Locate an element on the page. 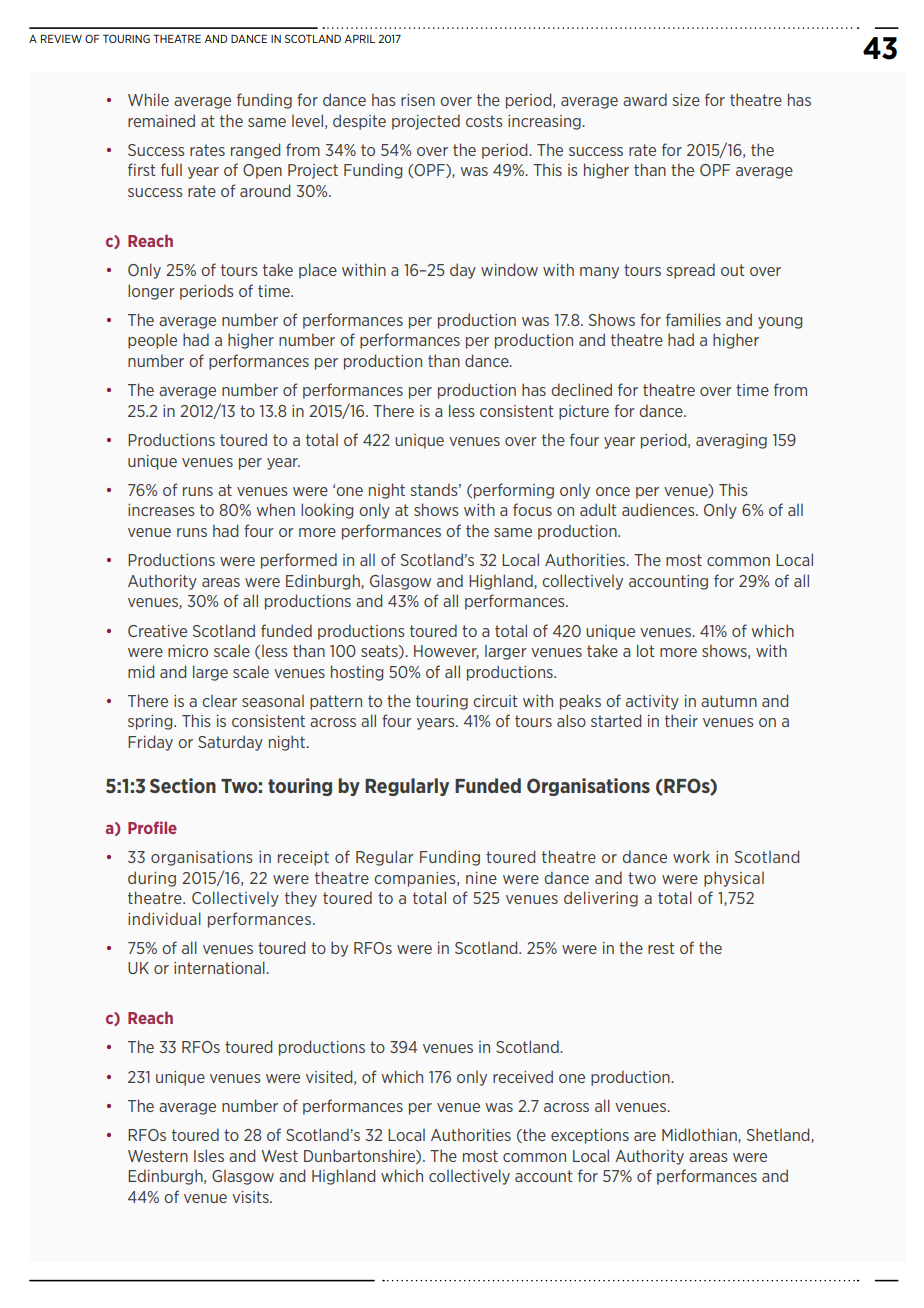 The image size is (924, 1308). received is located at coordinates (523, 1076).
